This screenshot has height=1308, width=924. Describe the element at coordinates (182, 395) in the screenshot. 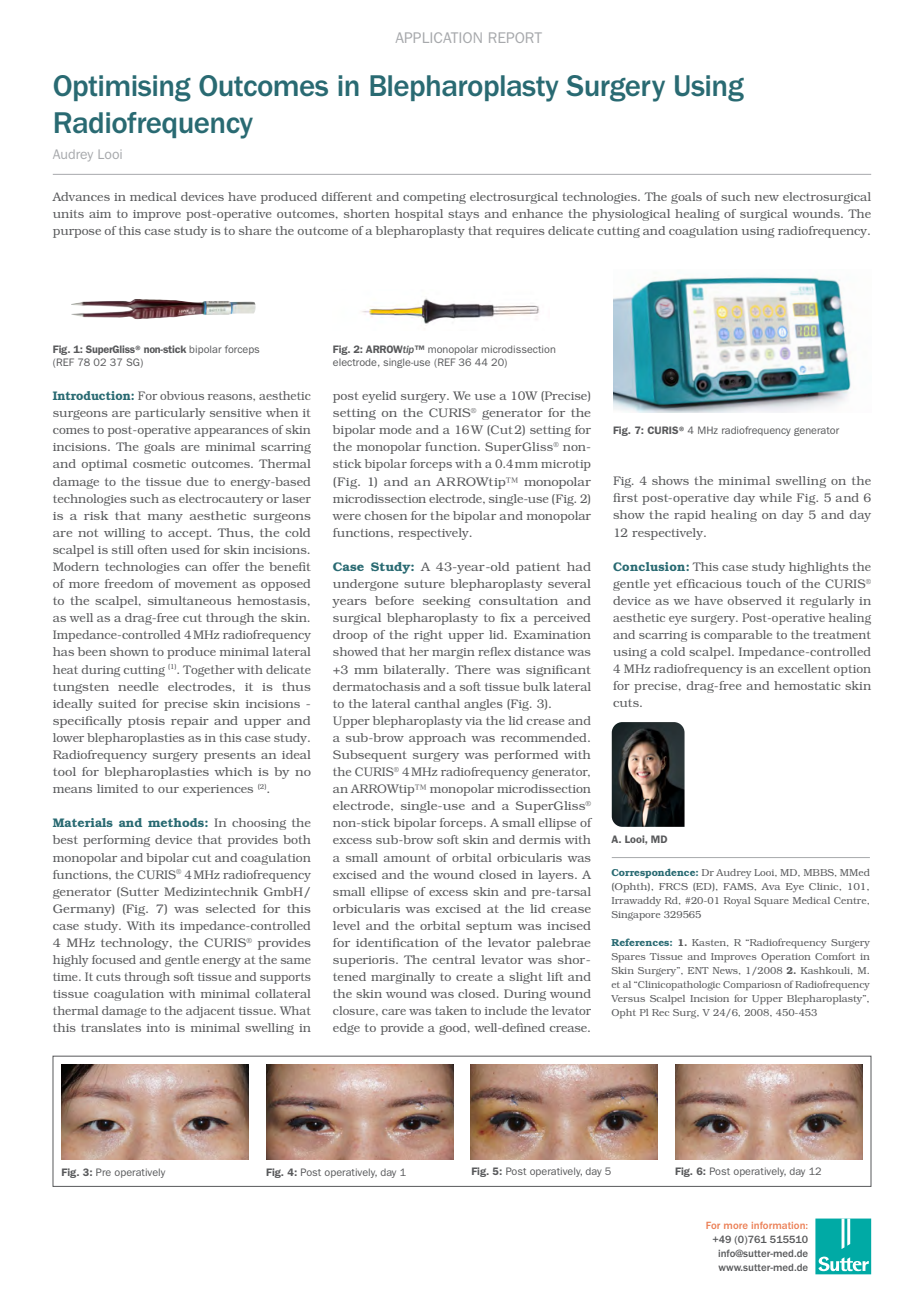

I see `obvious` at that location.
